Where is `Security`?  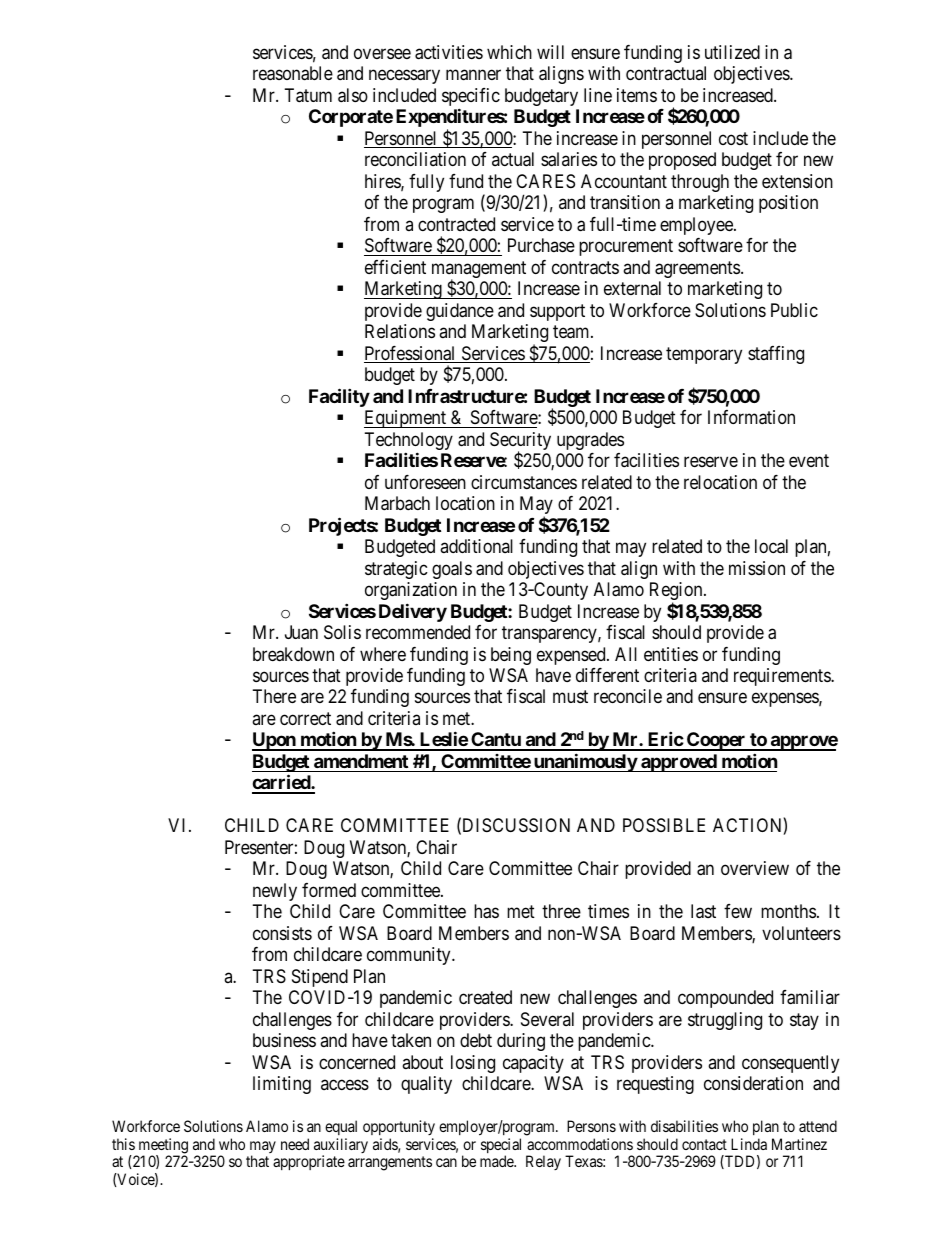
Security is located at coordinates (520, 442).
